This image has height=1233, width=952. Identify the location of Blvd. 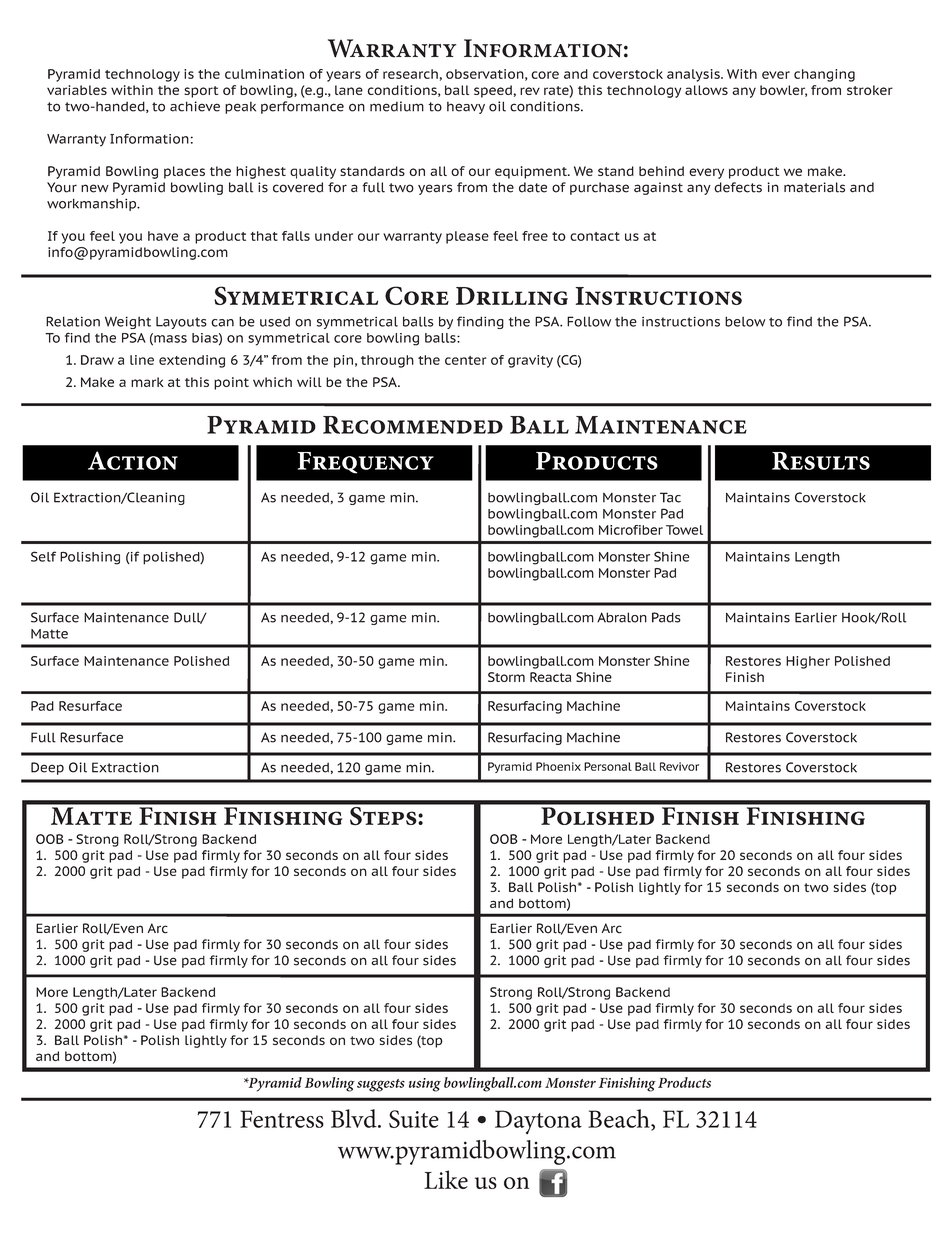
(355, 1118).
